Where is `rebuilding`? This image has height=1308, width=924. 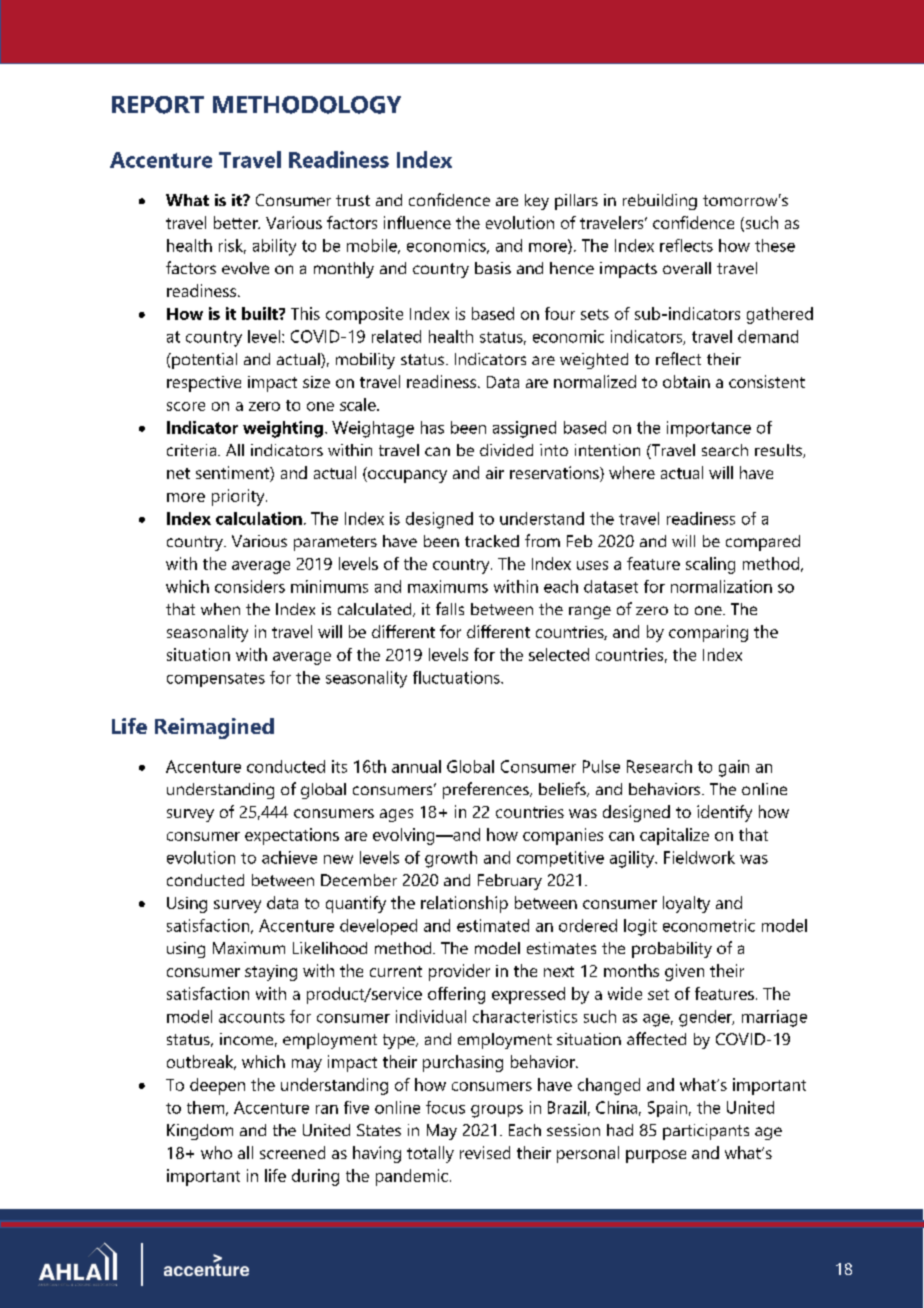 rebuilding is located at coordinates (660, 202).
